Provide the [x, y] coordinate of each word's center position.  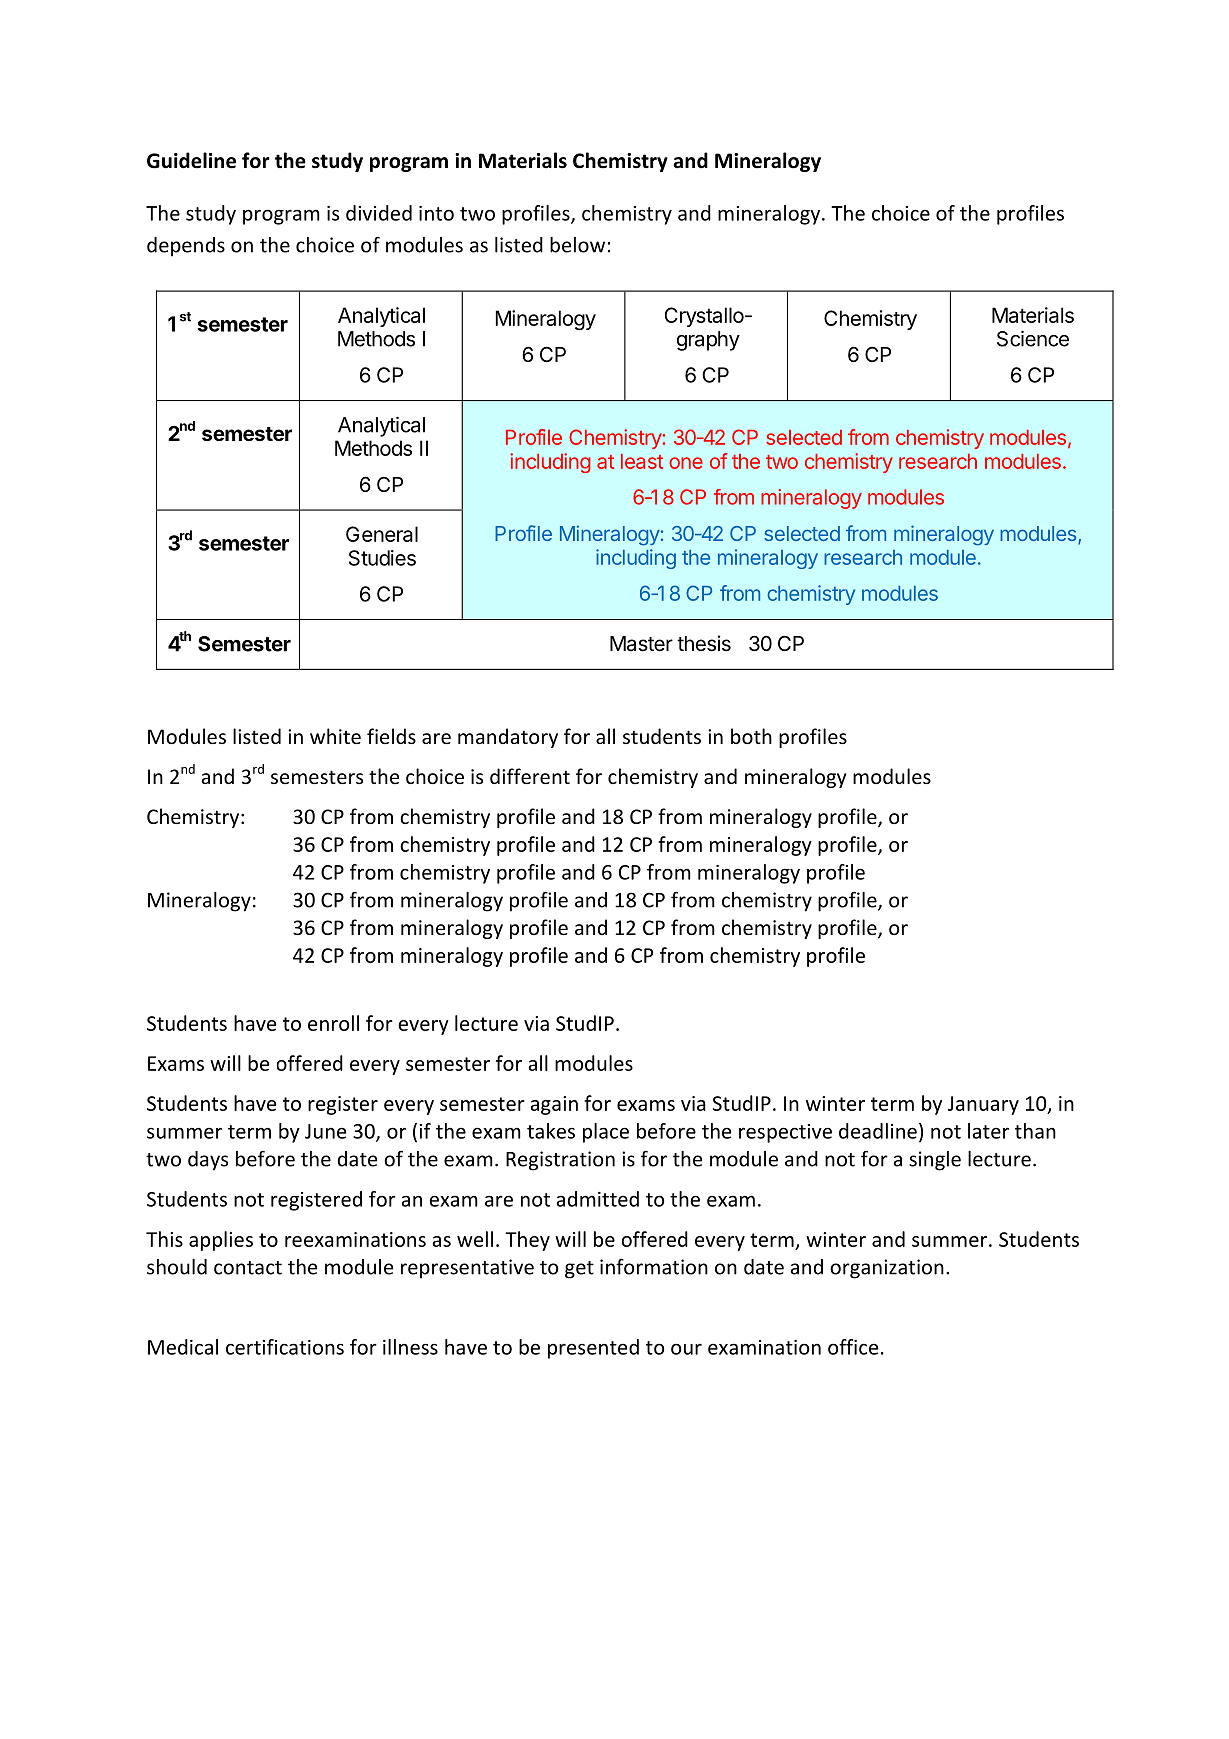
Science [1033, 338]
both [751, 736]
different [530, 776]
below [577, 245]
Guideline [191, 160]
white [335, 736]
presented [593, 1349]
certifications [285, 1347]
